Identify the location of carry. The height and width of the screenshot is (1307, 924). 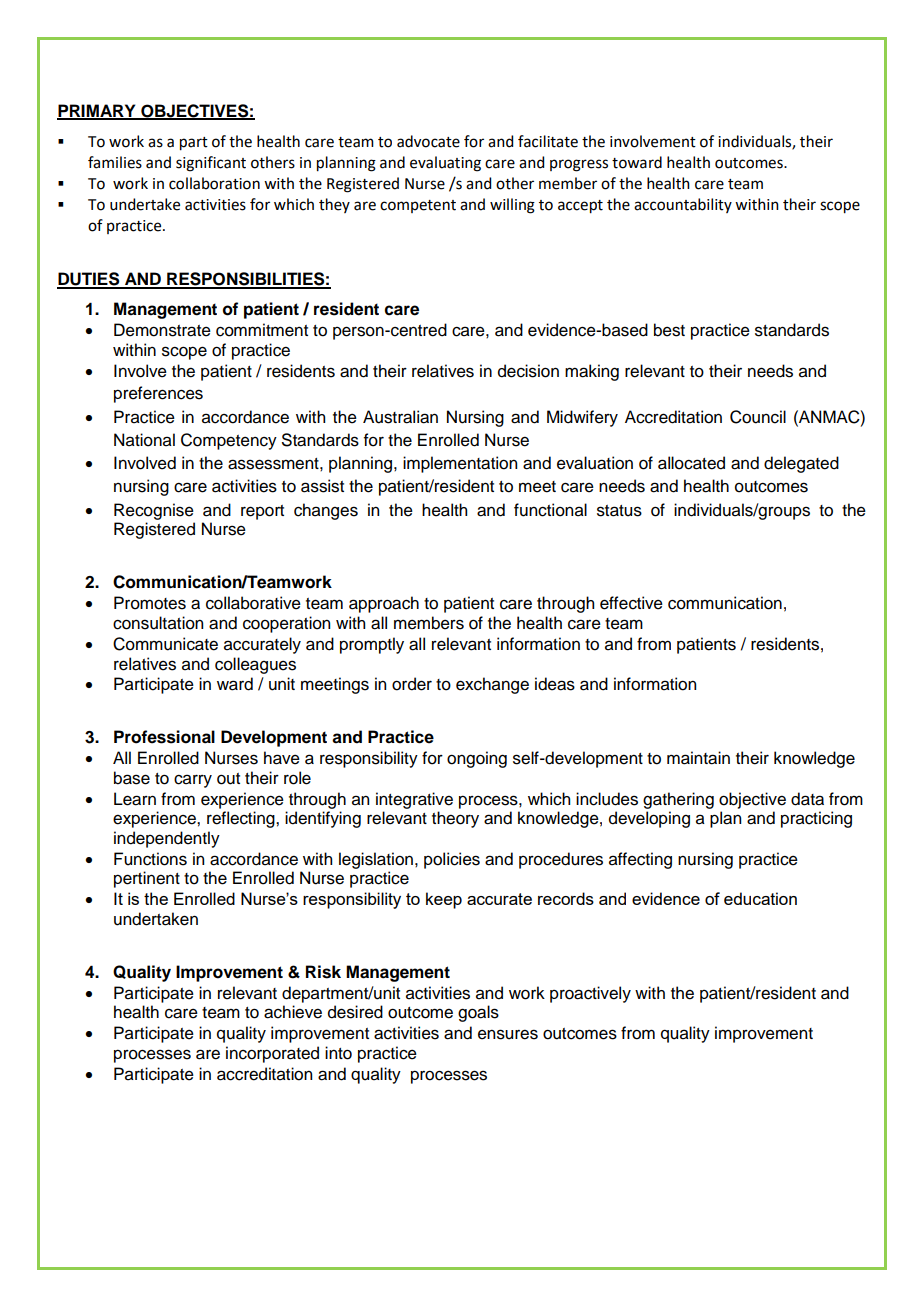
(193, 781).
